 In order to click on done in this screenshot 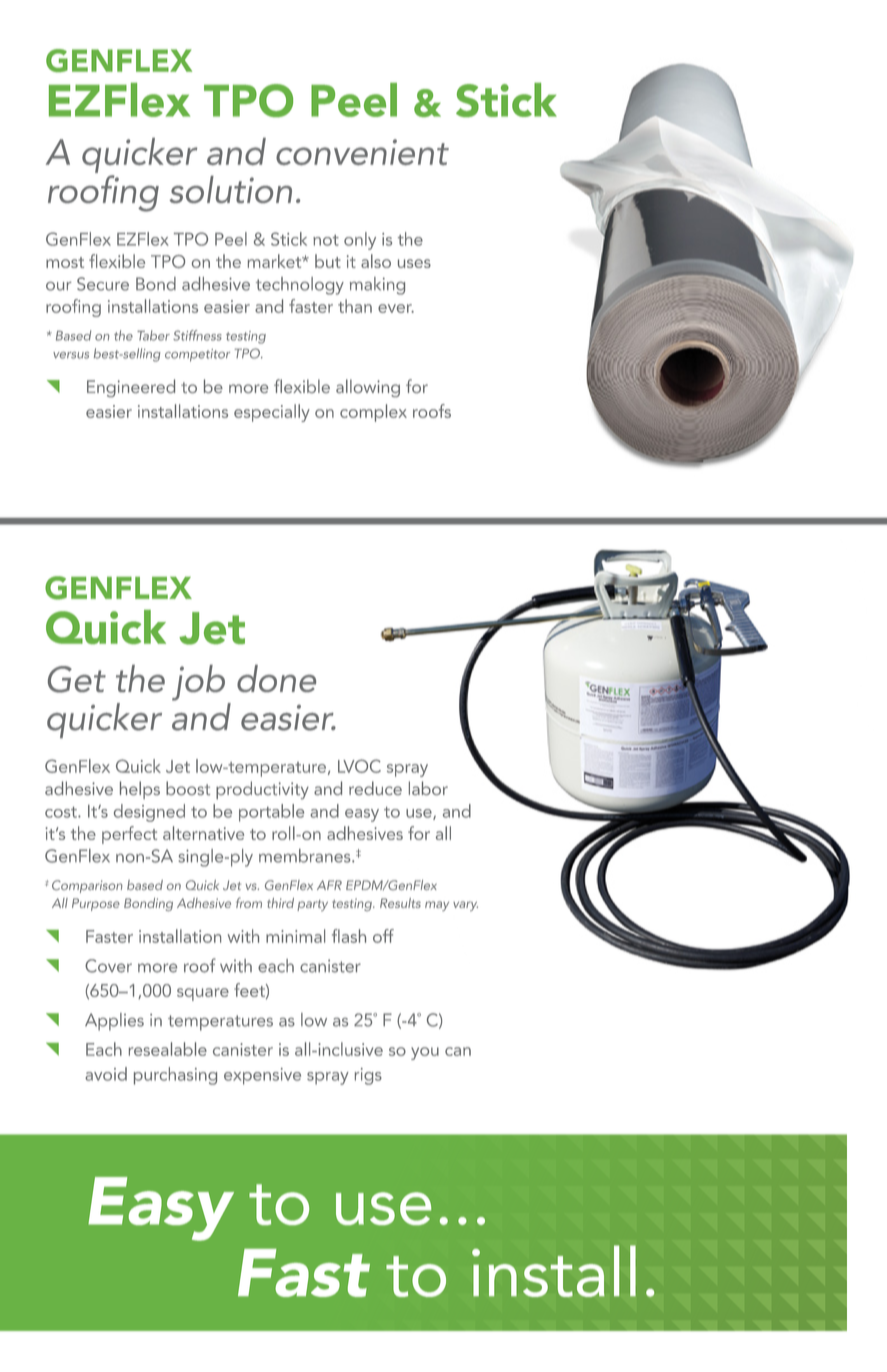, I will do `click(276, 678)`.
